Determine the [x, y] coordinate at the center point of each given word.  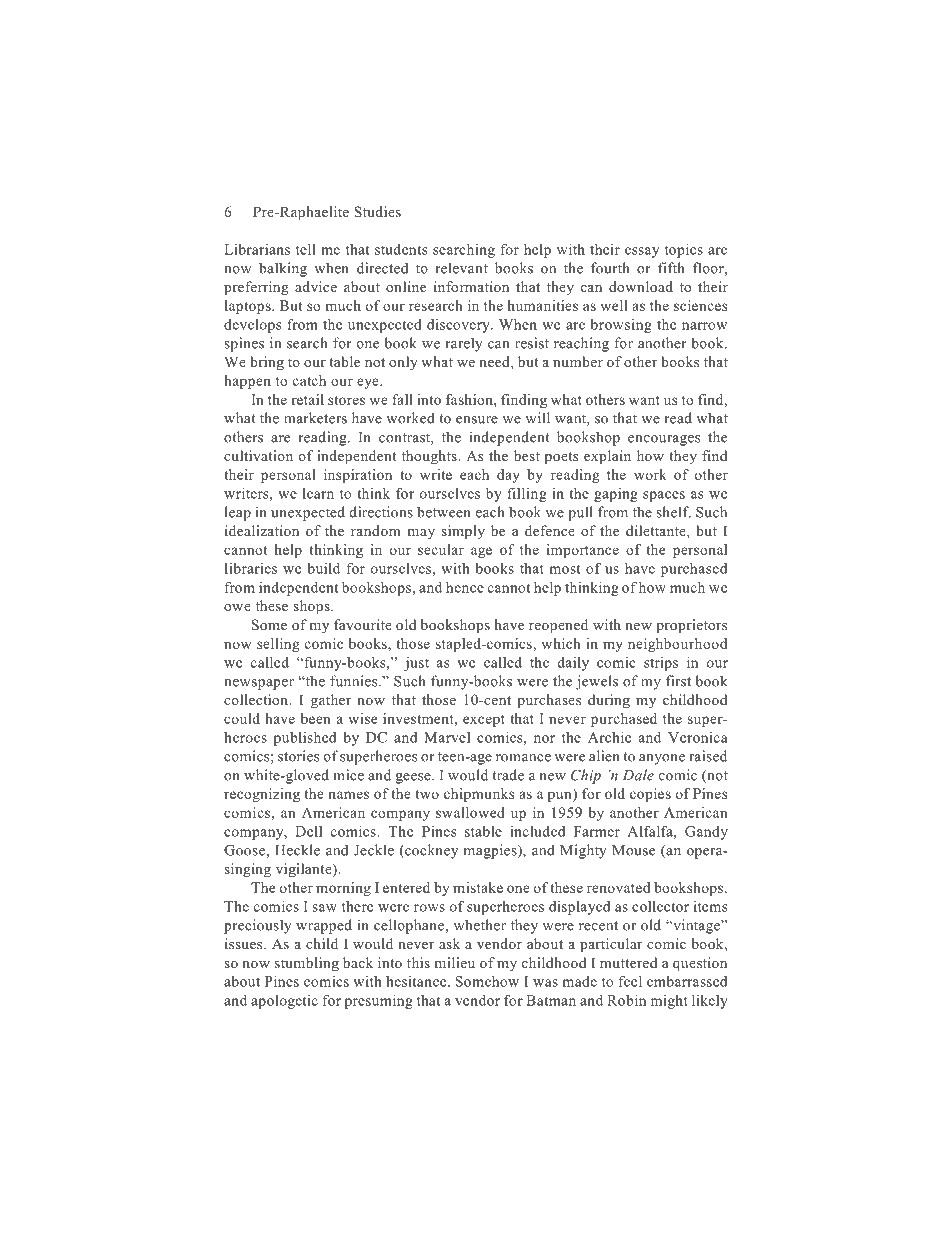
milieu [454, 962]
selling [278, 645]
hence [465, 587]
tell [306, 249]
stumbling [307, 964]
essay [642, 252]
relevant [462, 268]
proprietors [691, 626]
